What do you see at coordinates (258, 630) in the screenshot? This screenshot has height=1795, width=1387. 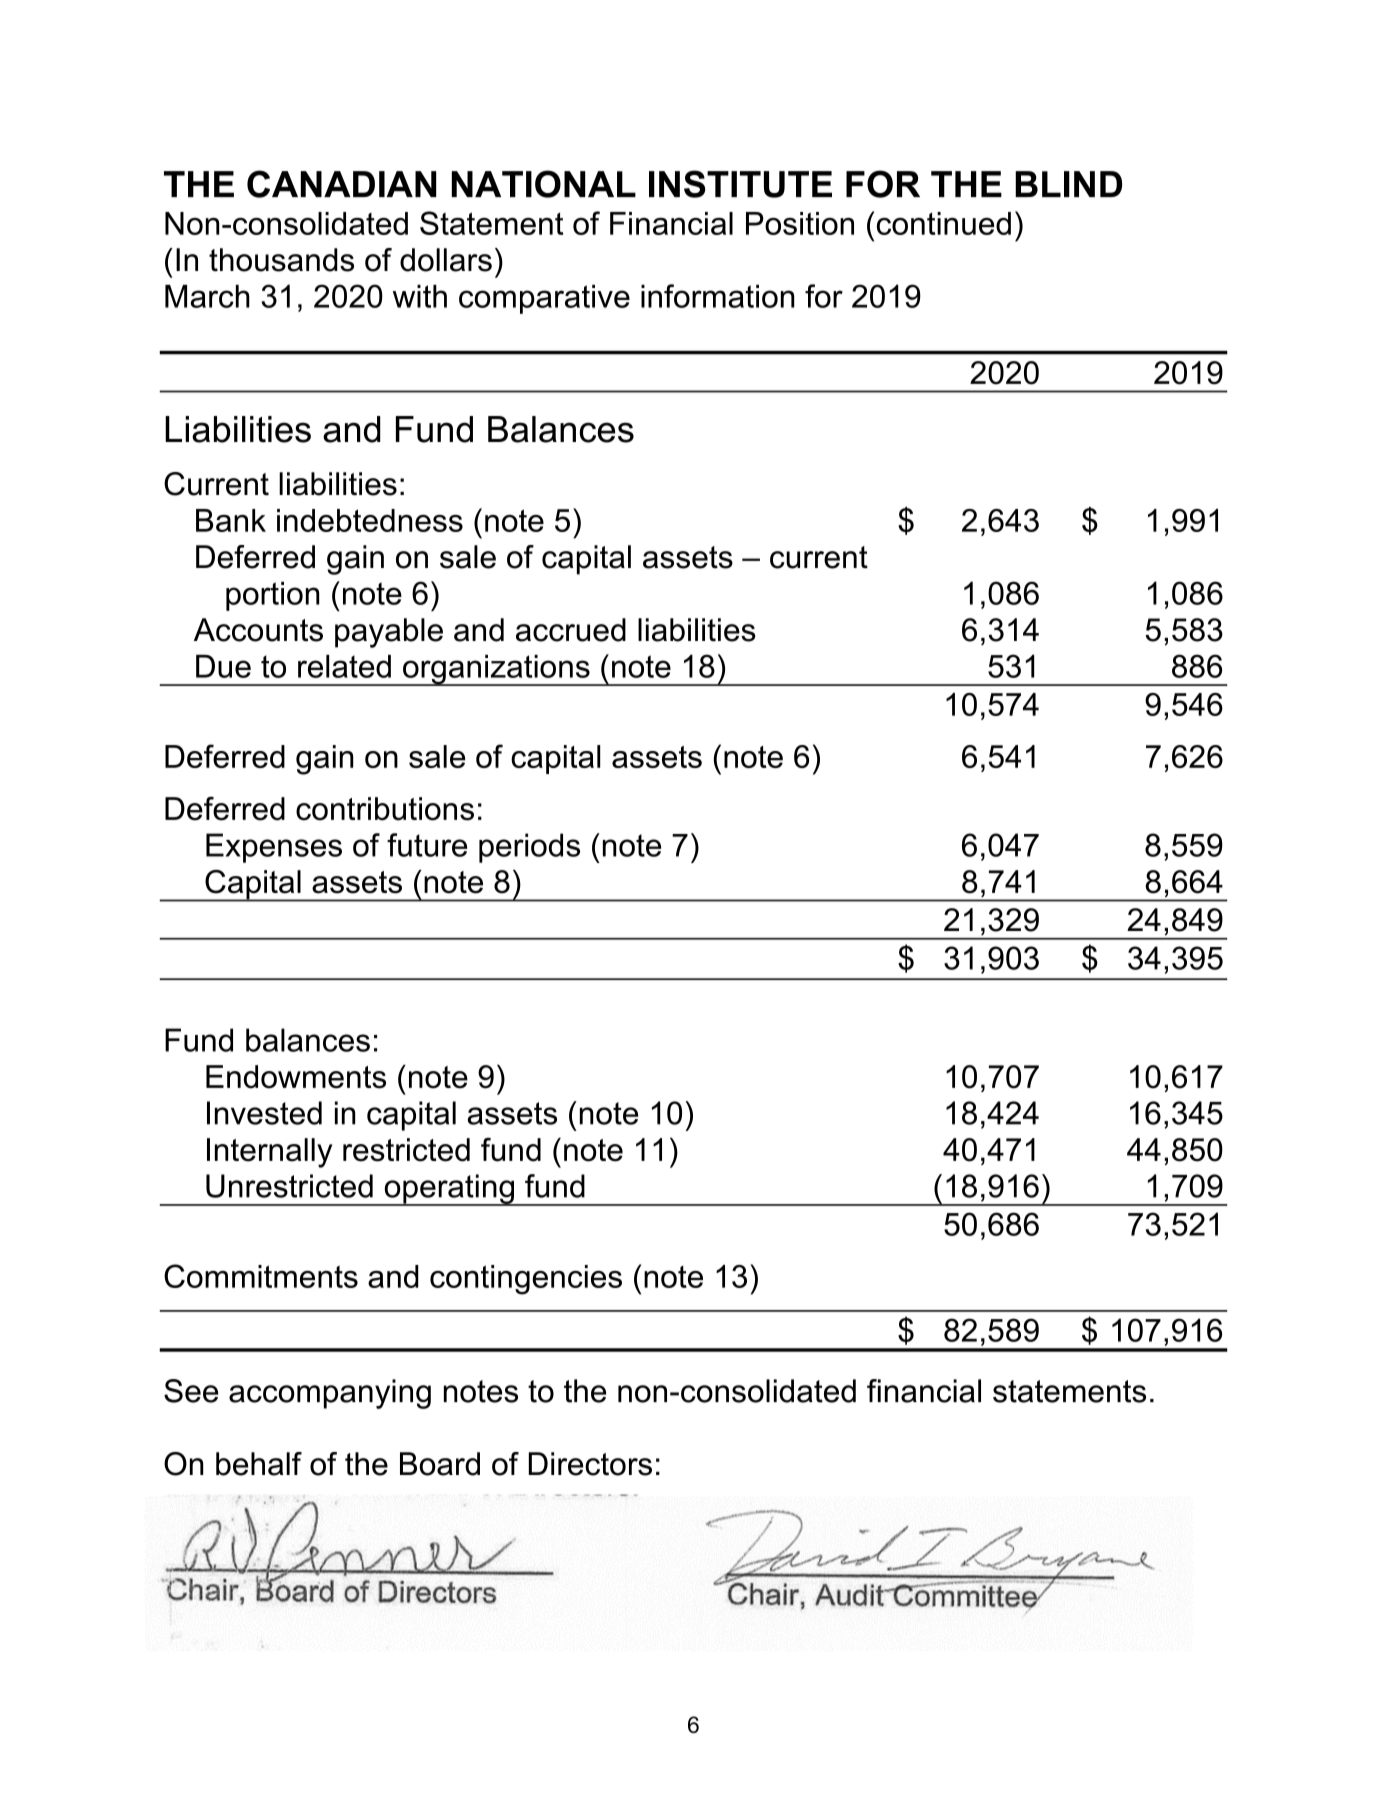 I see `Accounts` at bounding box center [258, 630].
